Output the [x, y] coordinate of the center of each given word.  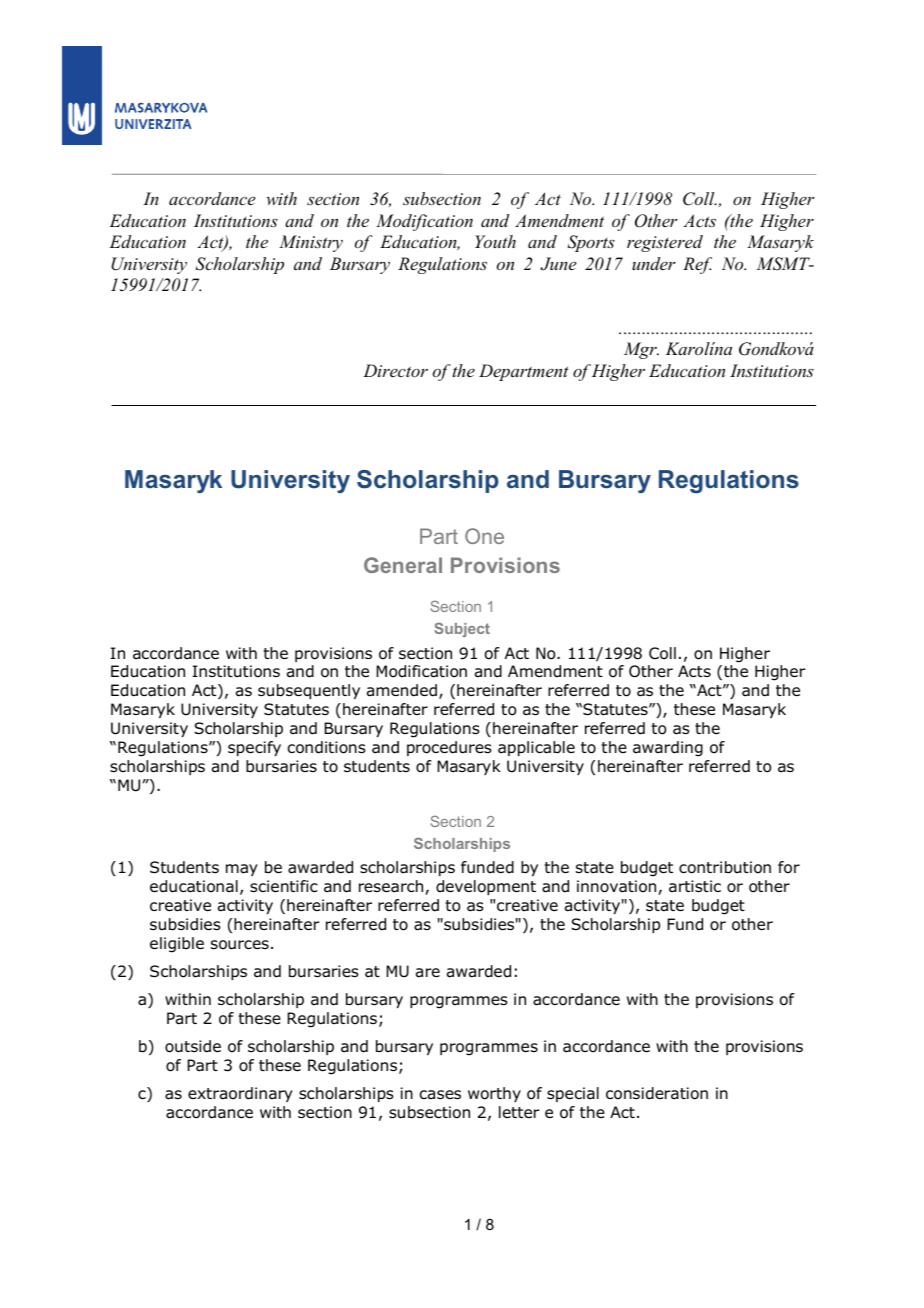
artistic [695, 886]
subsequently [309, 691]
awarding [668, 749]
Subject [462, 630]
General [403, 565]
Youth [495, 241]
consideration [657, 1093]
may [242, 870]
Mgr [641, 350]
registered [665, 243]
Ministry [311, 243]
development [486, 887]
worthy [494, 1094]
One [484, 536]
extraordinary [240, 1094]
